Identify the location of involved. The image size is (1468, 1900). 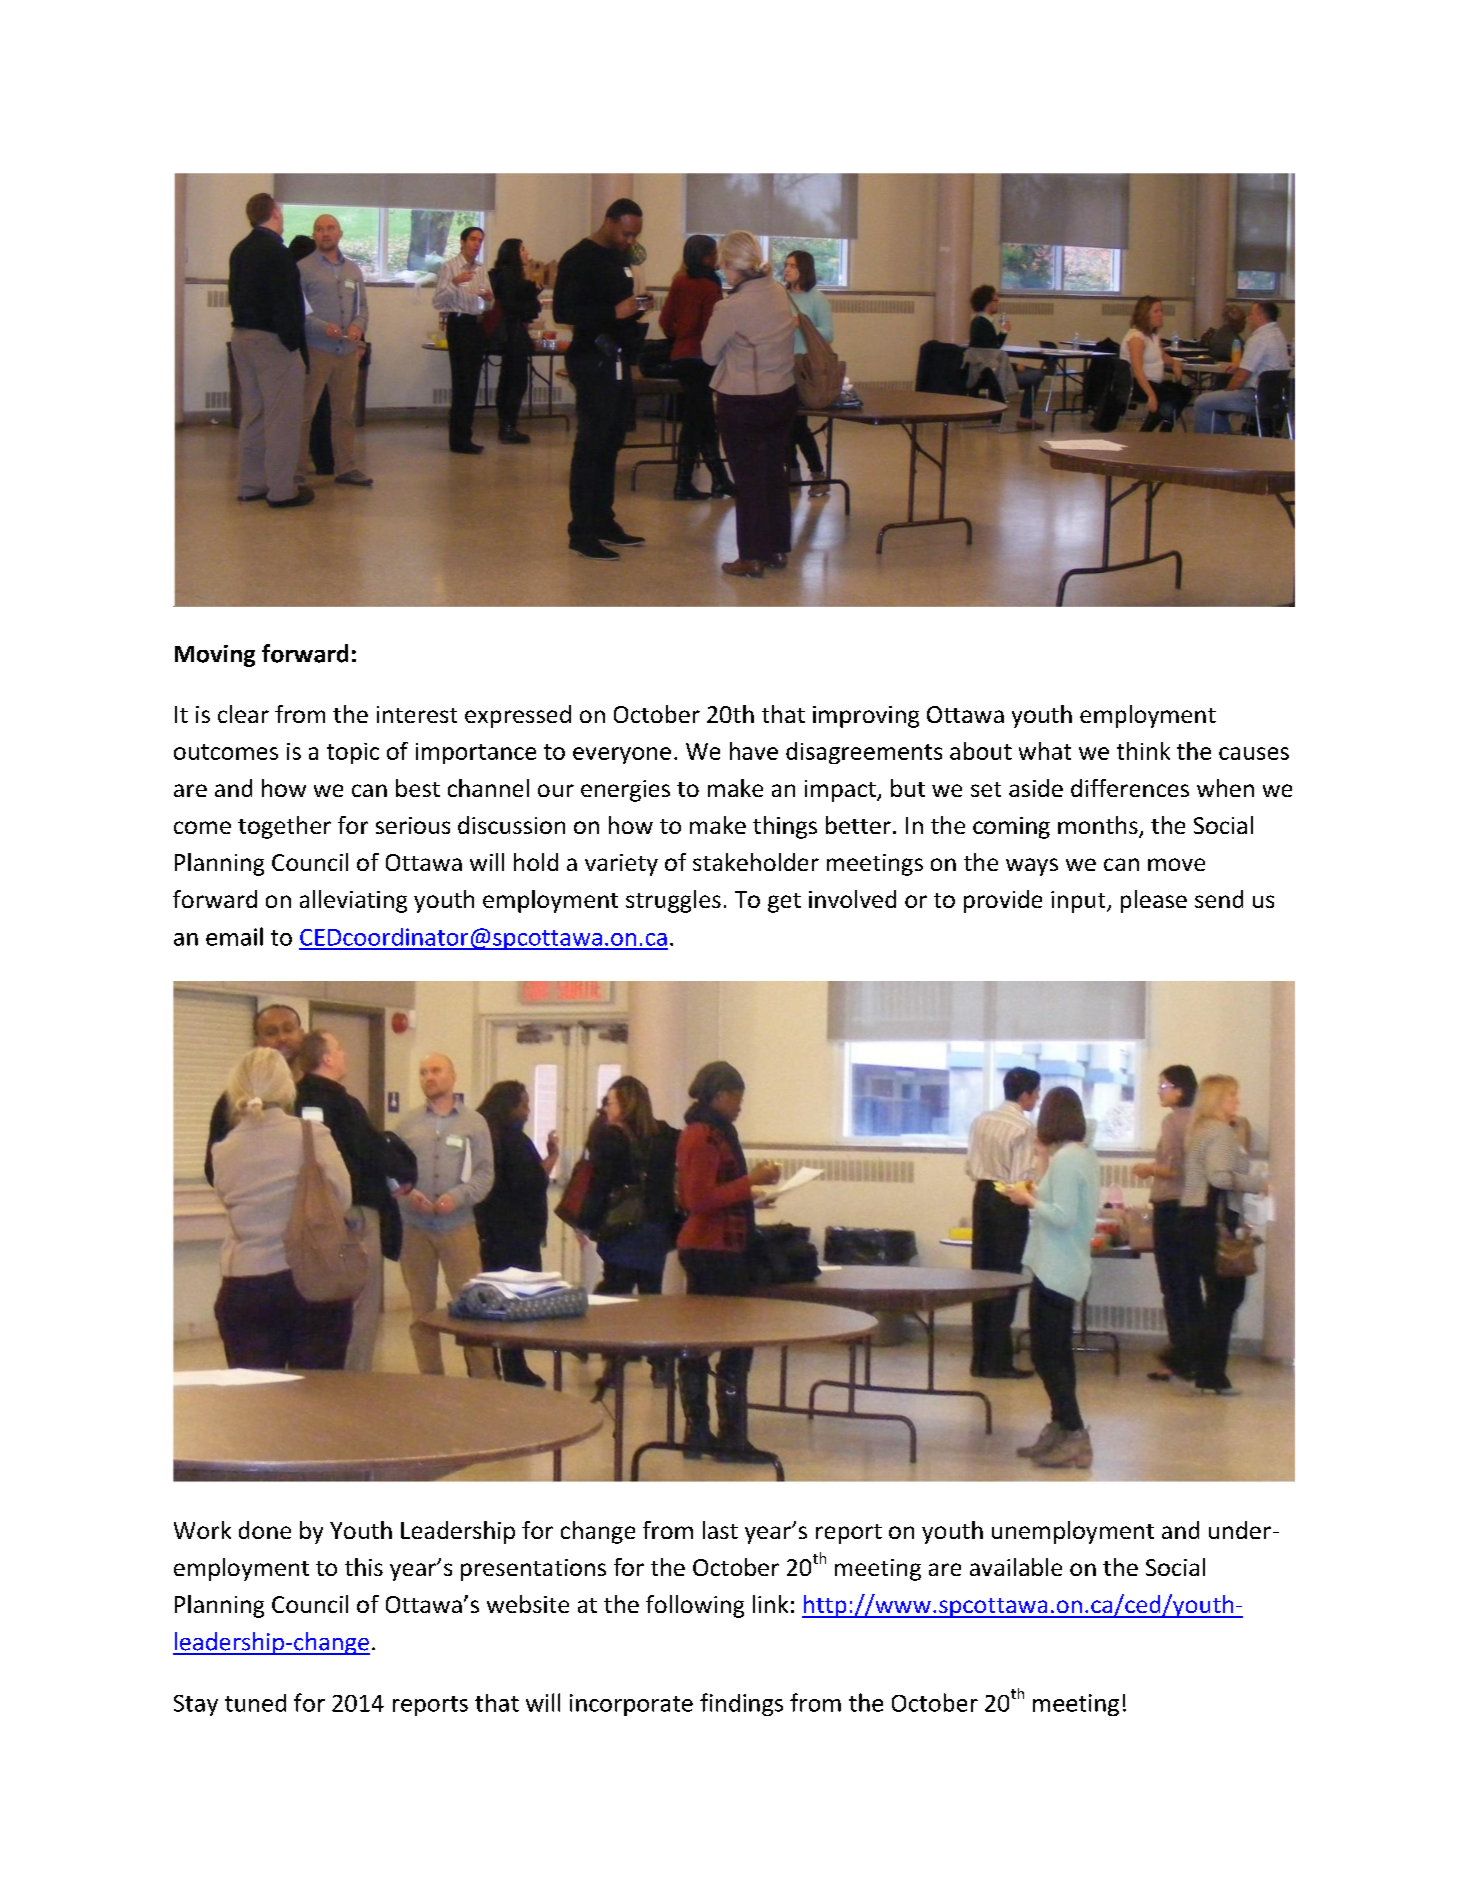
(852, 899).
